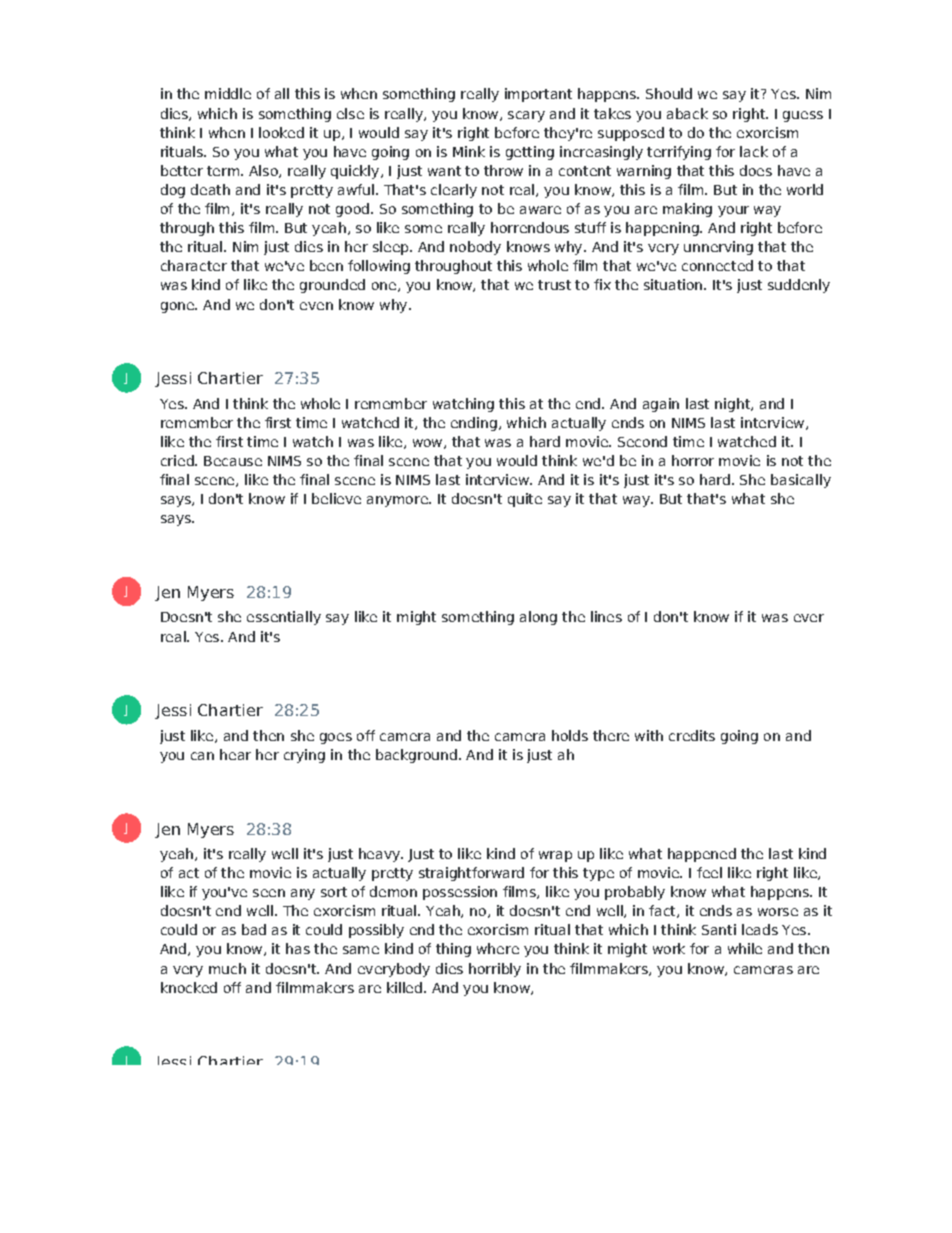 Image resolution: width=952 pixels, height=1233 pixels. I want to click on along, so click(538, 618).
